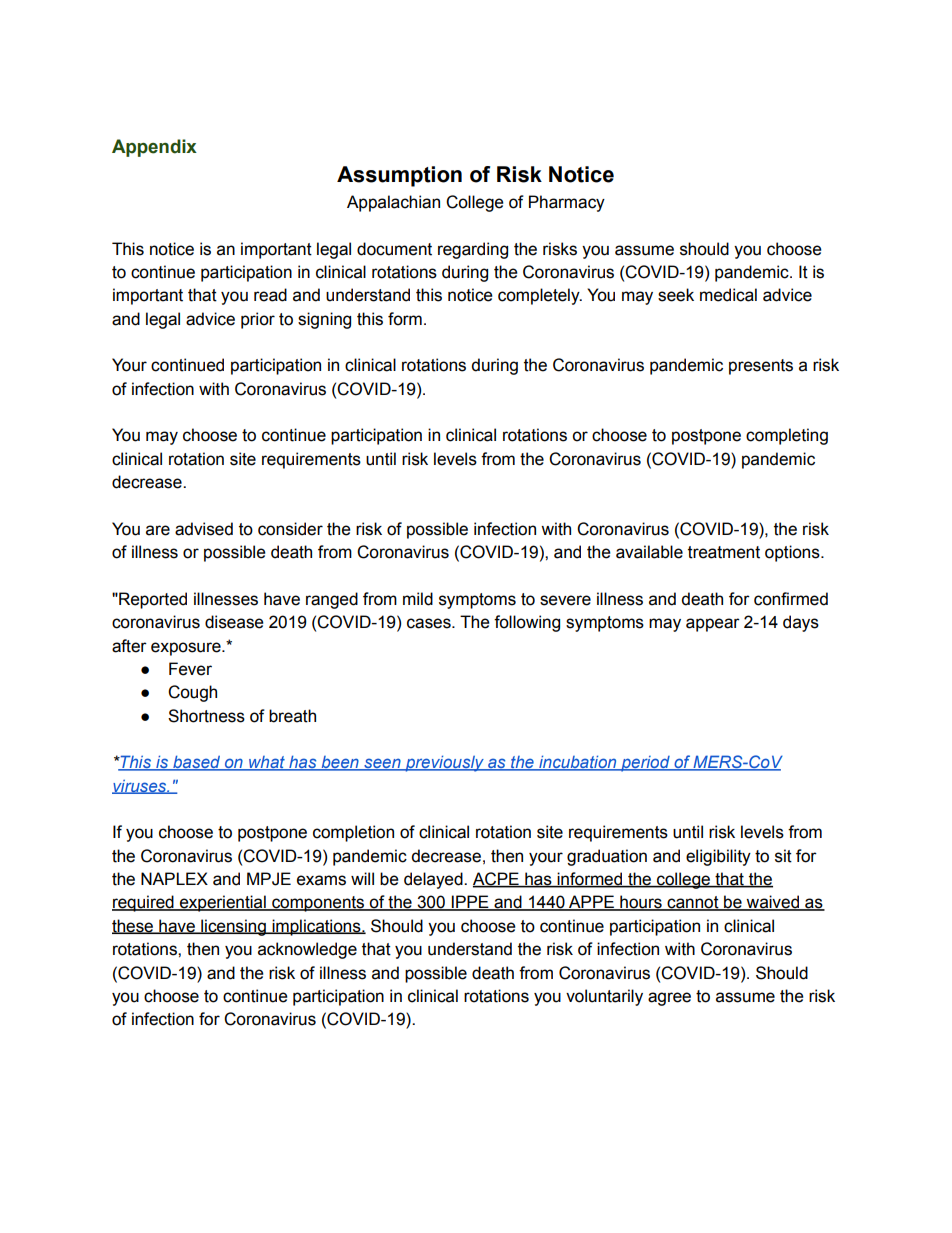 The width and height of the document is (952, 1233). Describe the element at coordinates (206, 716) in the document. I see `Shortness` at that location.
